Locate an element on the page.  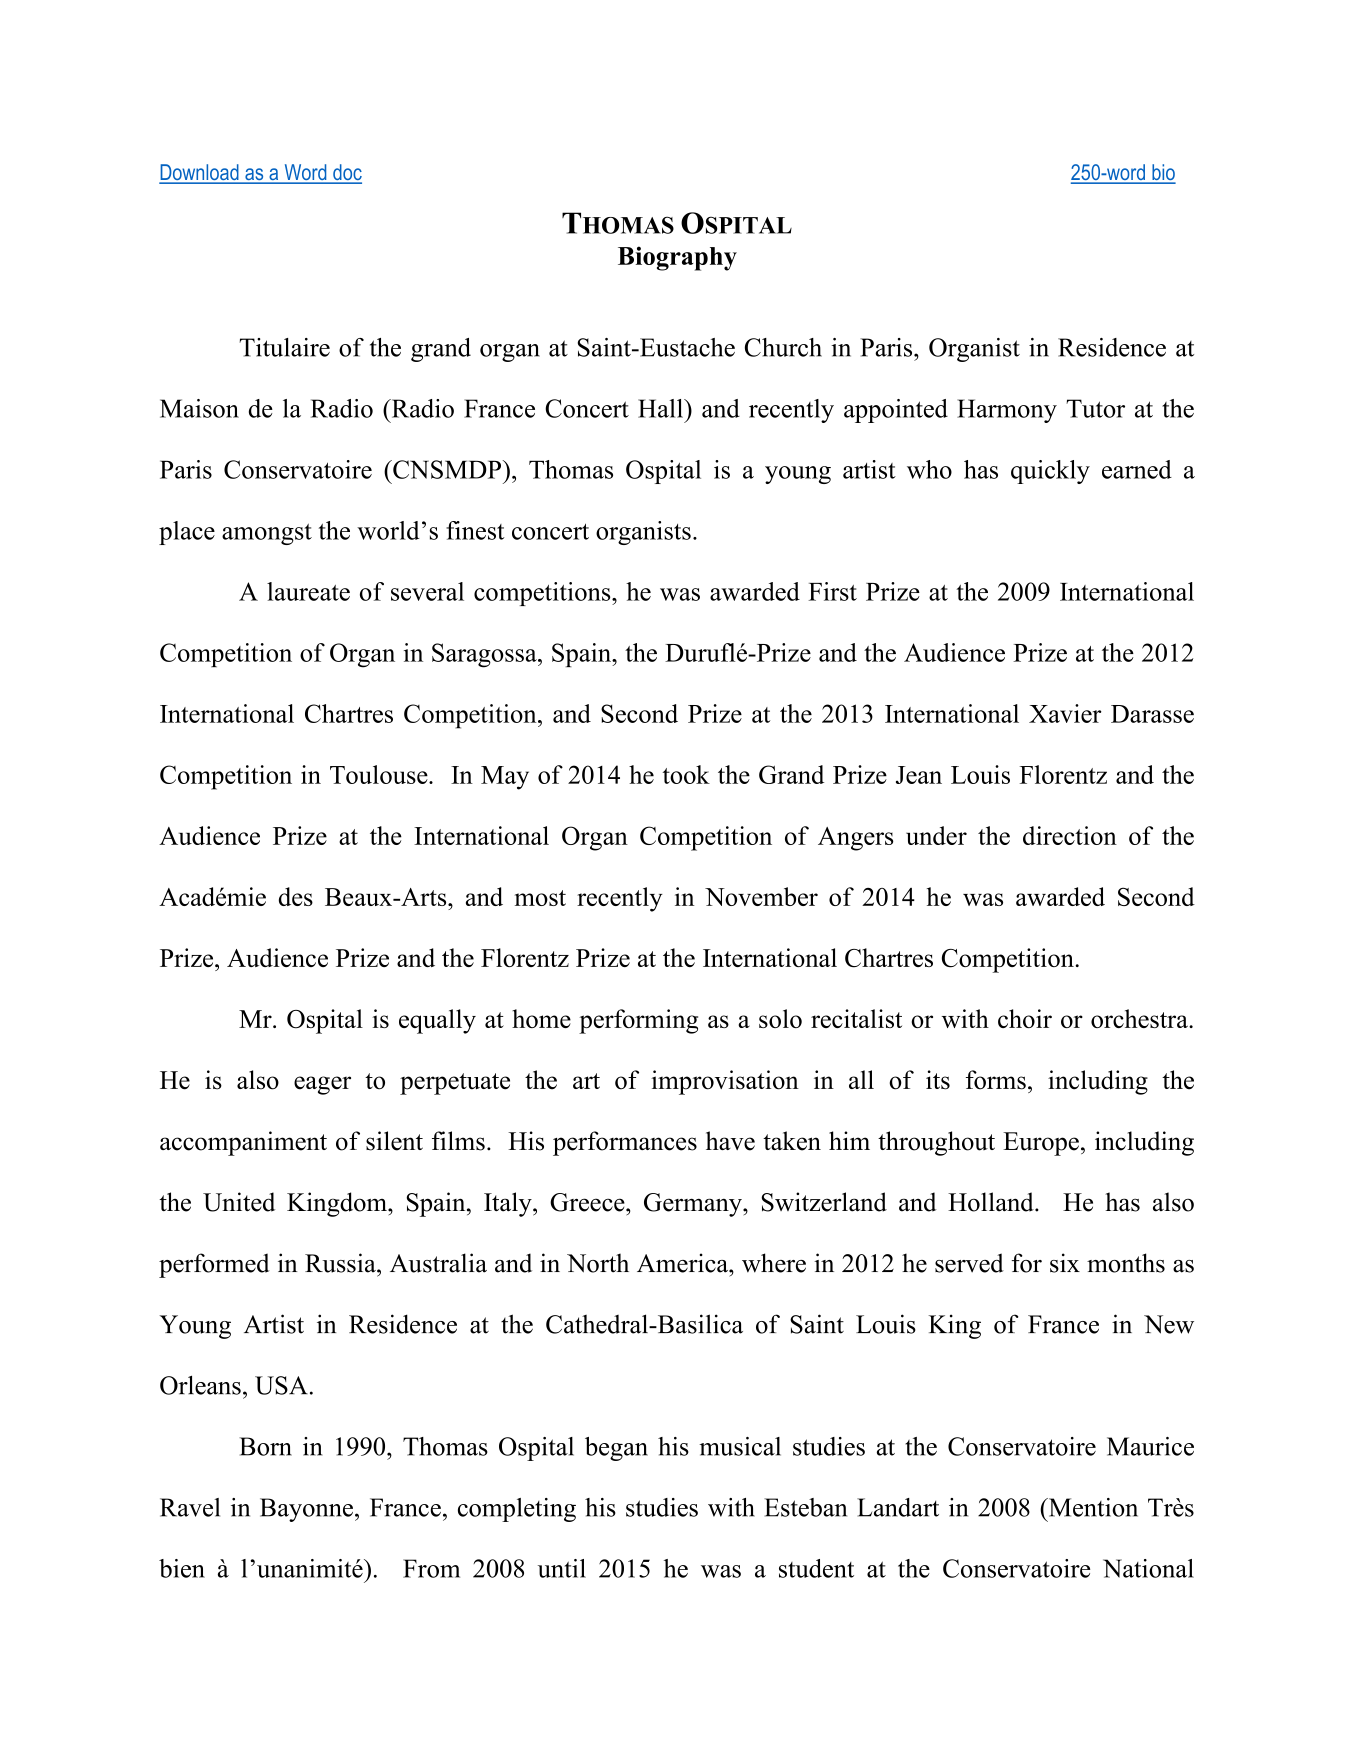
eager is located at coordinates (322, 1085).
